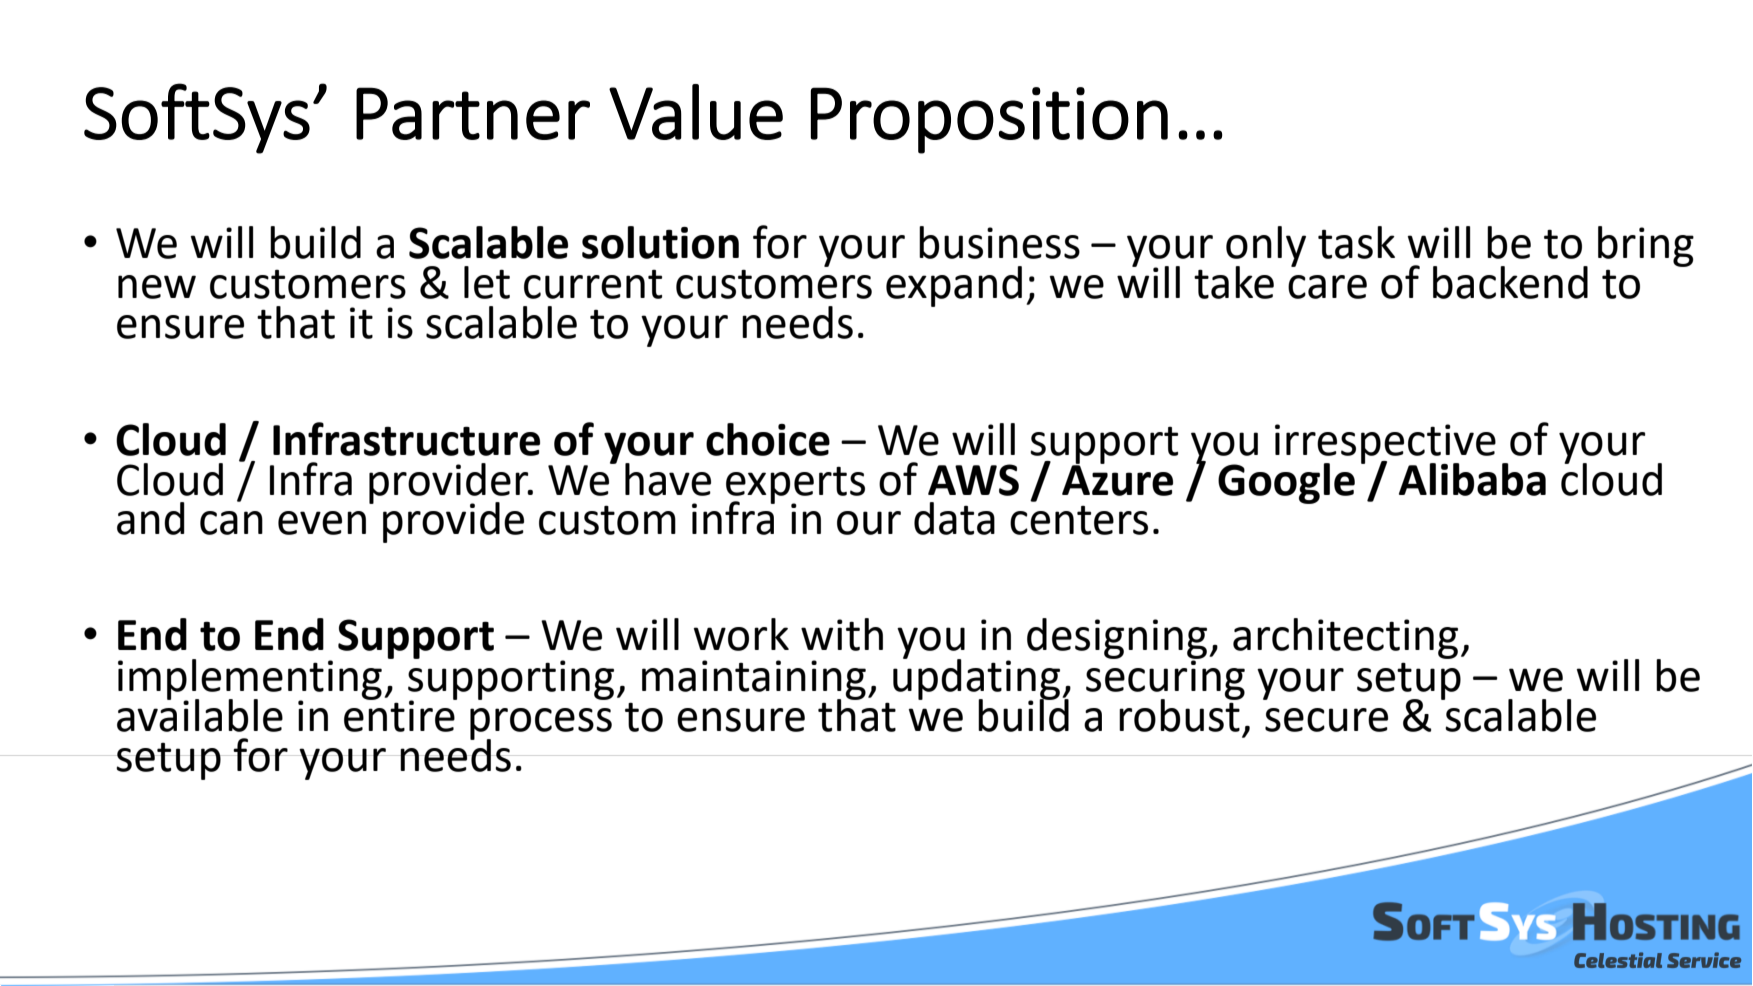 The width and height of the screenshot is (1753, 986). Describe the element at coordinates (973, 480) in the screenshot. I see `AWS` at that location.
